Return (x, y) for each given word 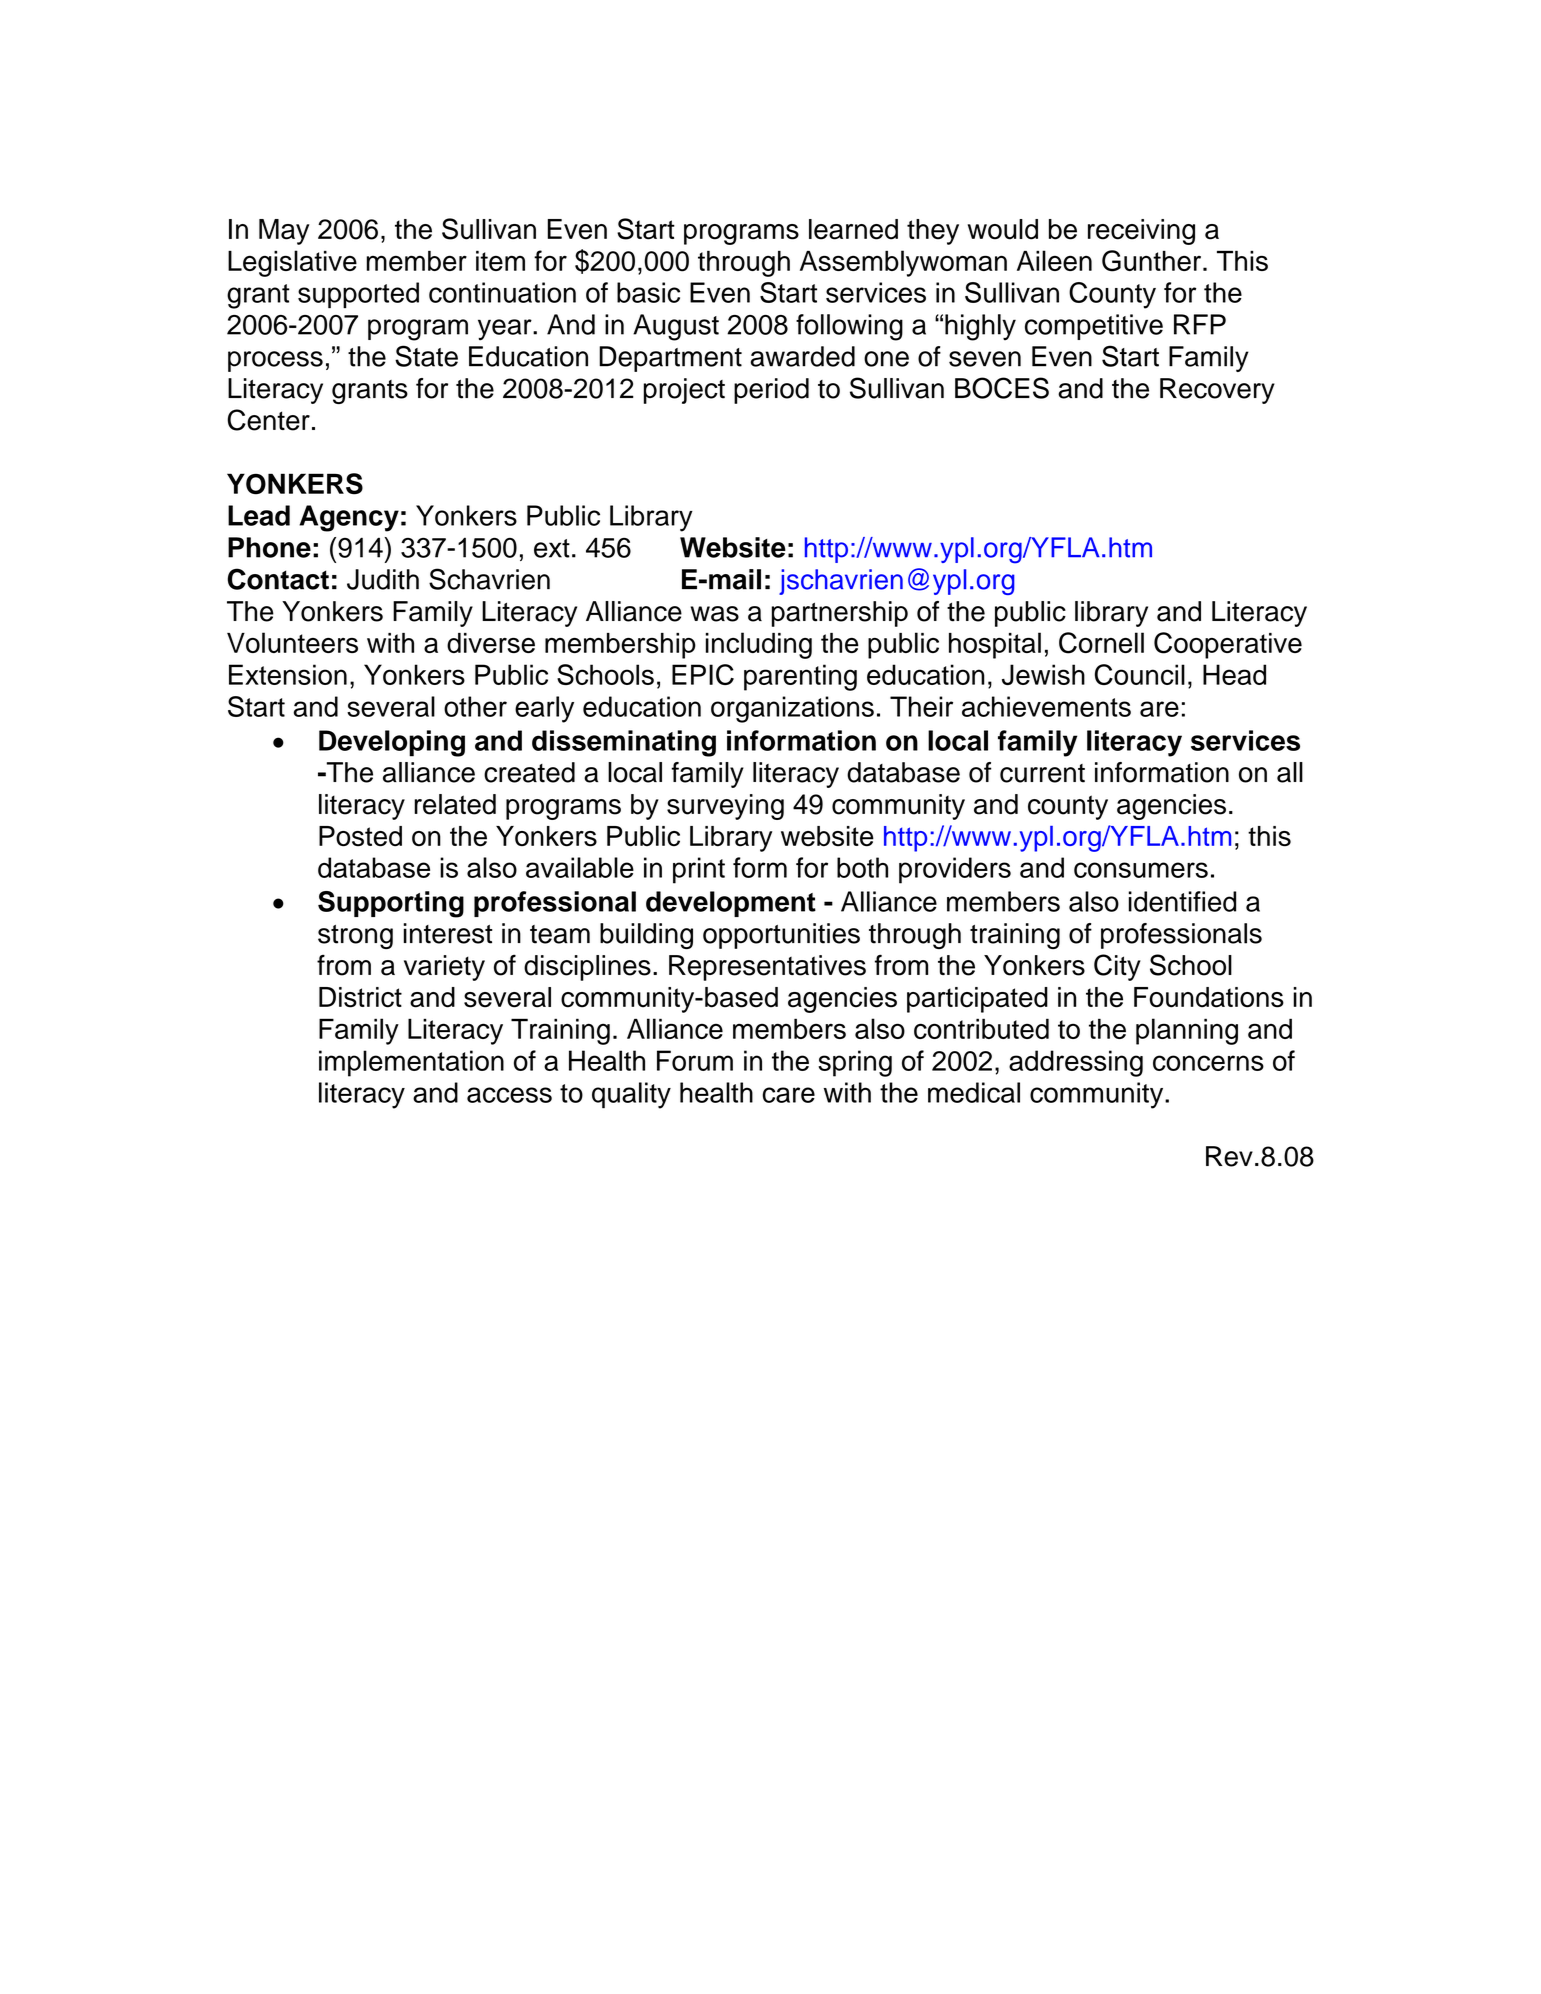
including (759, 645)
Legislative (292, 263)
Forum (695, 1060)
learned (853, 229)
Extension (288, 674)
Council (1140, 674)
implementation (411, 1063)
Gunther (1153, 261)
